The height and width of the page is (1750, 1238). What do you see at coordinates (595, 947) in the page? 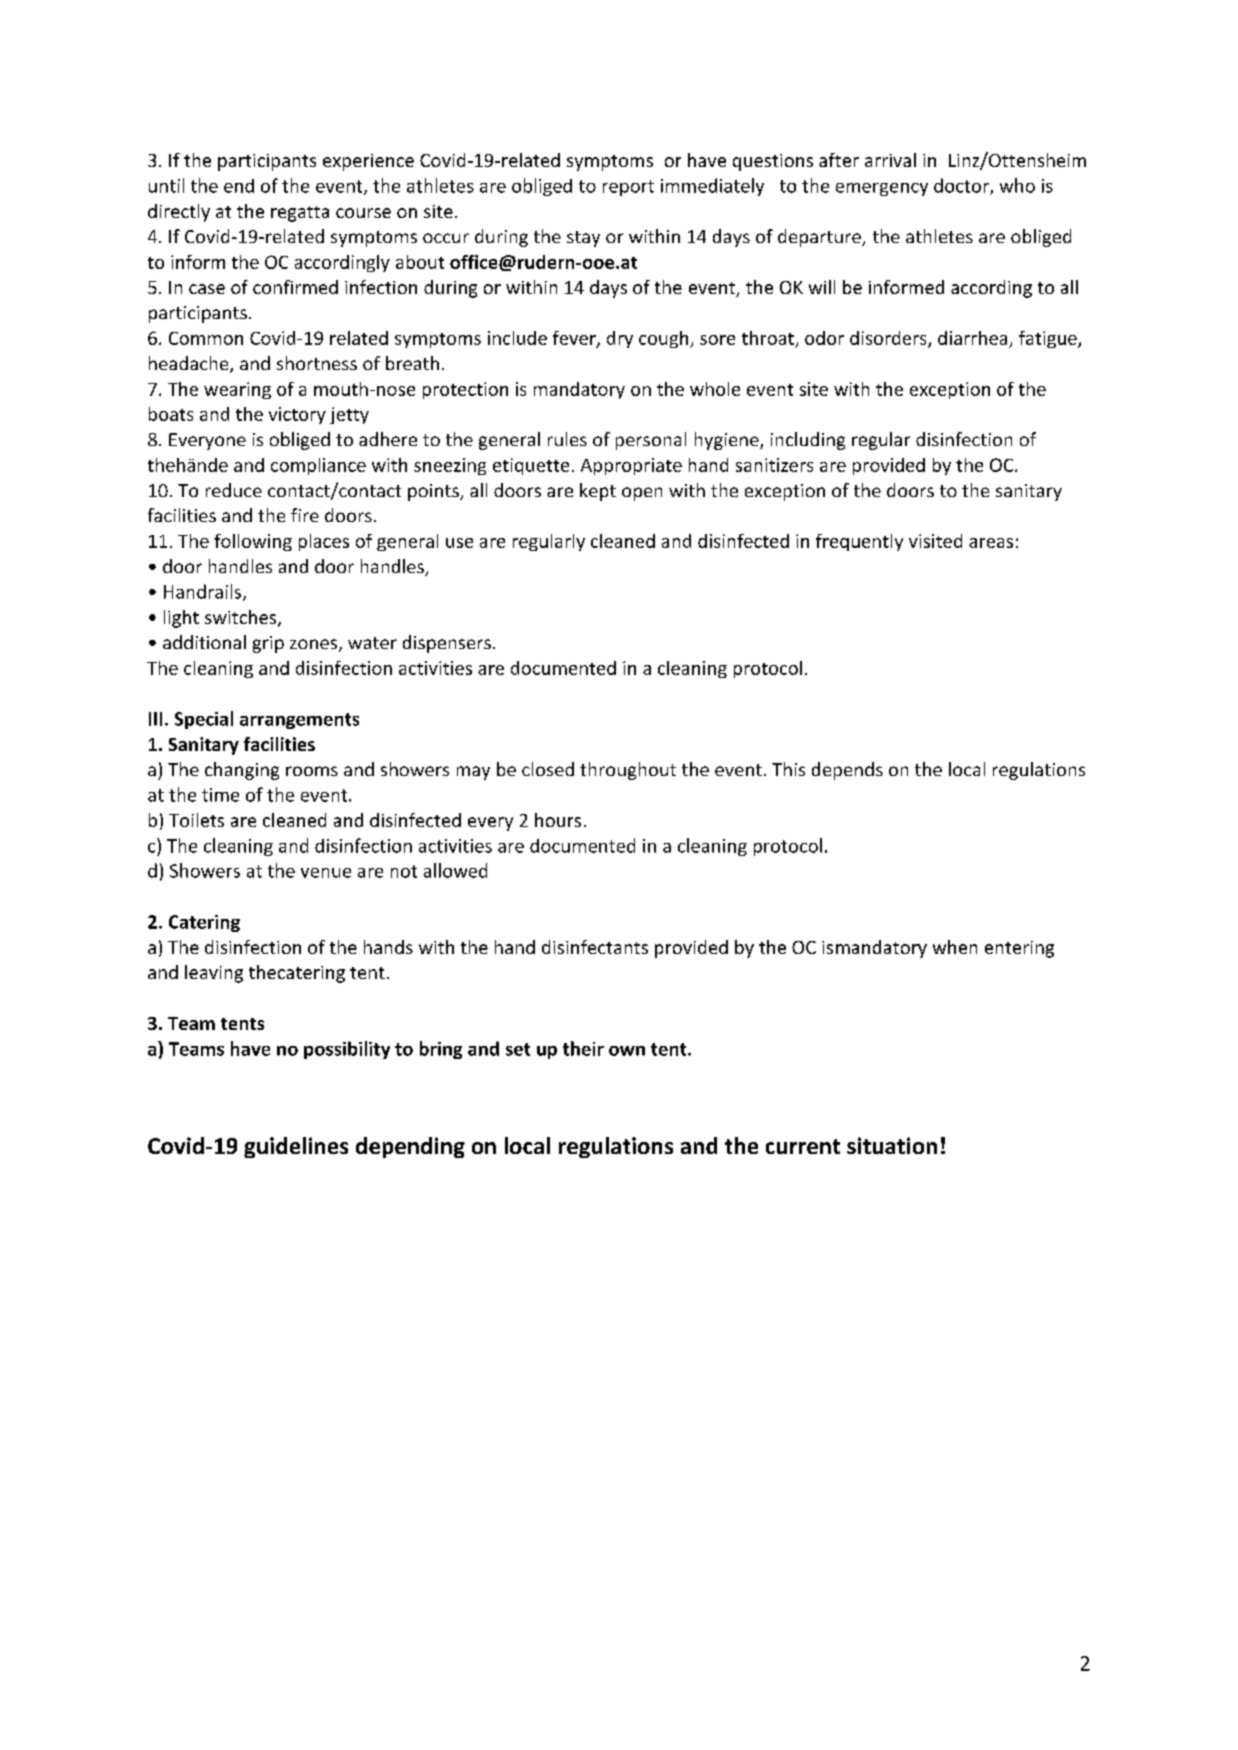
I see `disinfectants` at bounding box center [595, 947].
